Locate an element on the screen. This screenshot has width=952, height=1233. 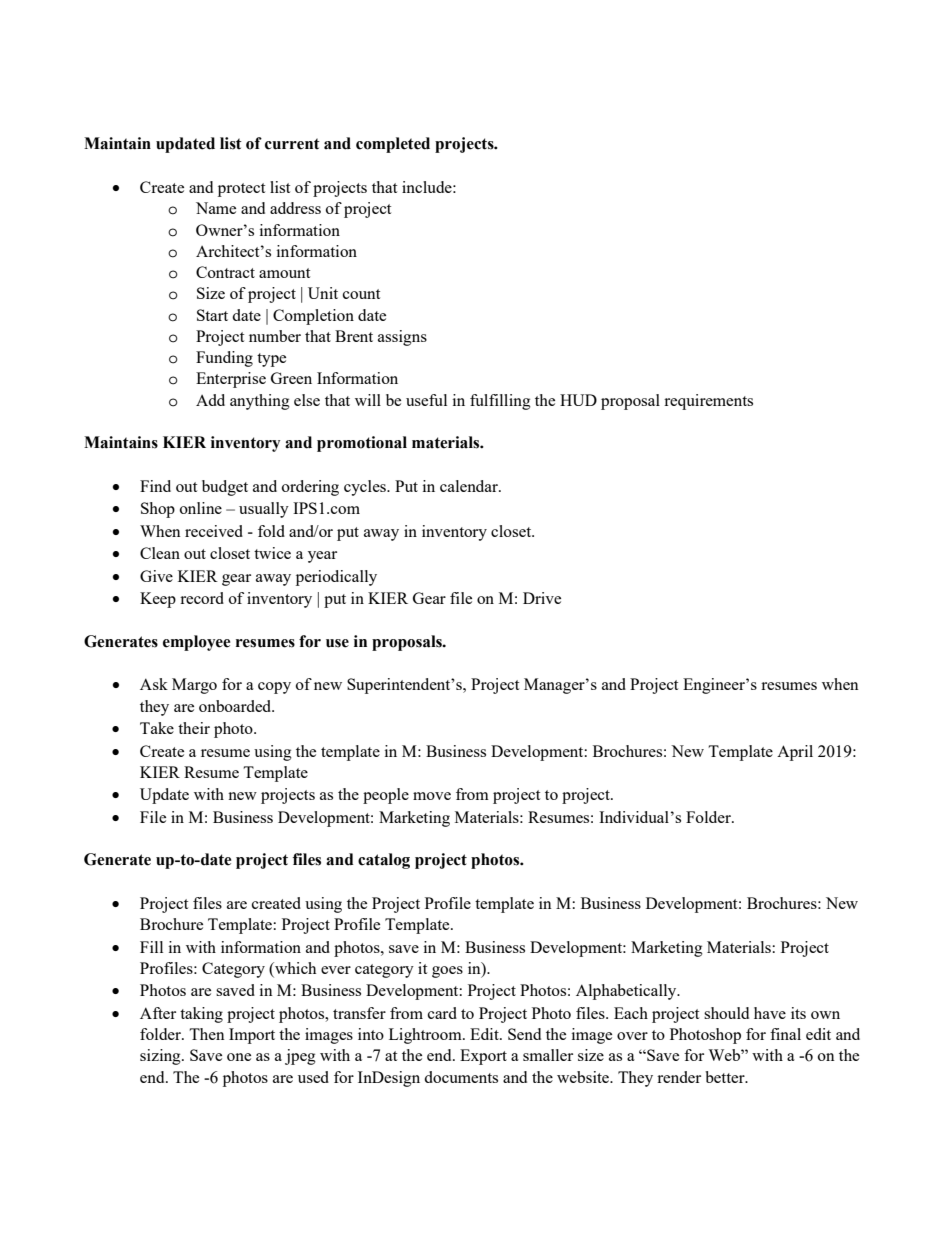
record is located at coordinates (202, 598).
